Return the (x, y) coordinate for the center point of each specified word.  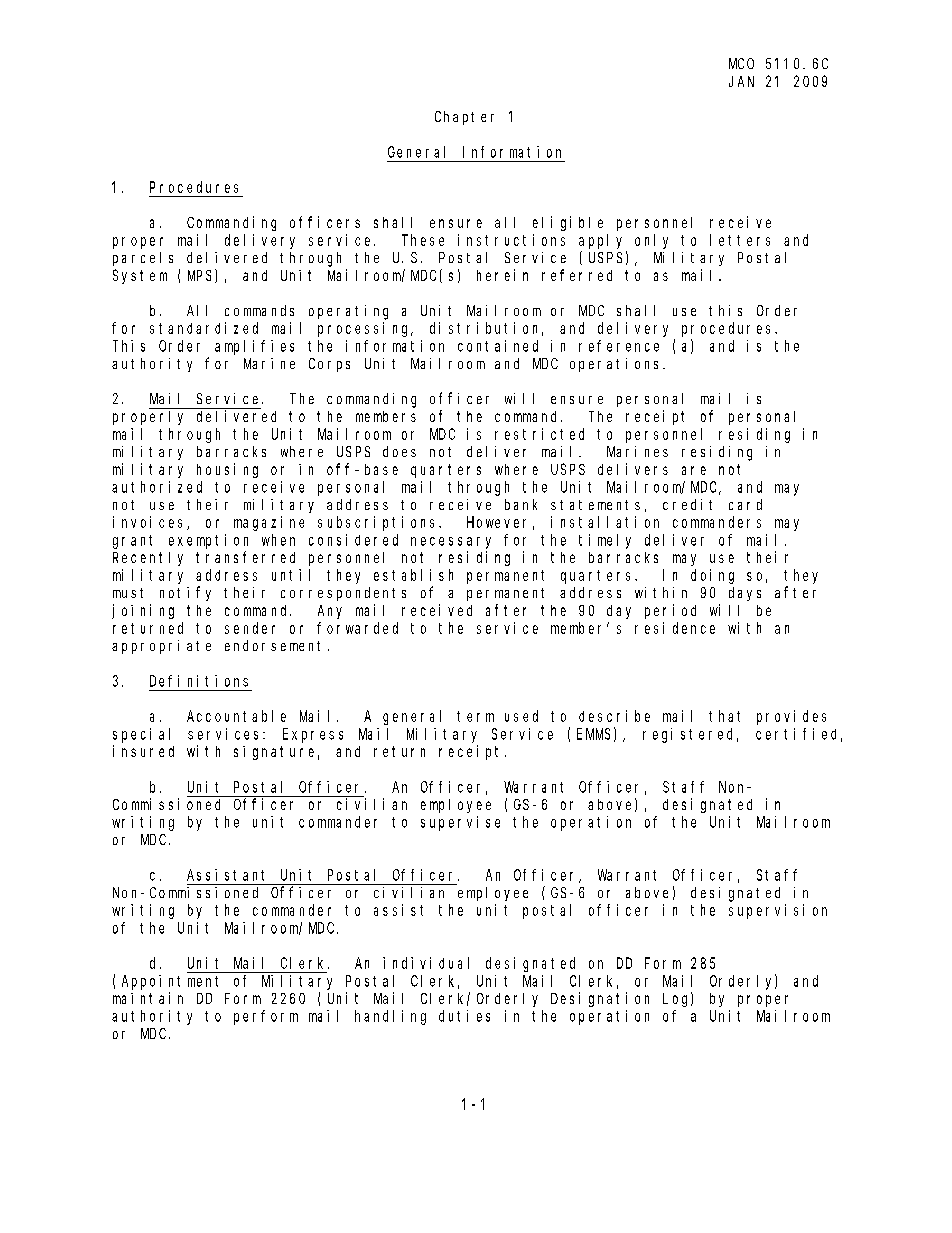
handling (390, 1017)
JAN (741, 81)
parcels (143, 259)
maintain (148, 998)
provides (791, 717)
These (423, 240)
